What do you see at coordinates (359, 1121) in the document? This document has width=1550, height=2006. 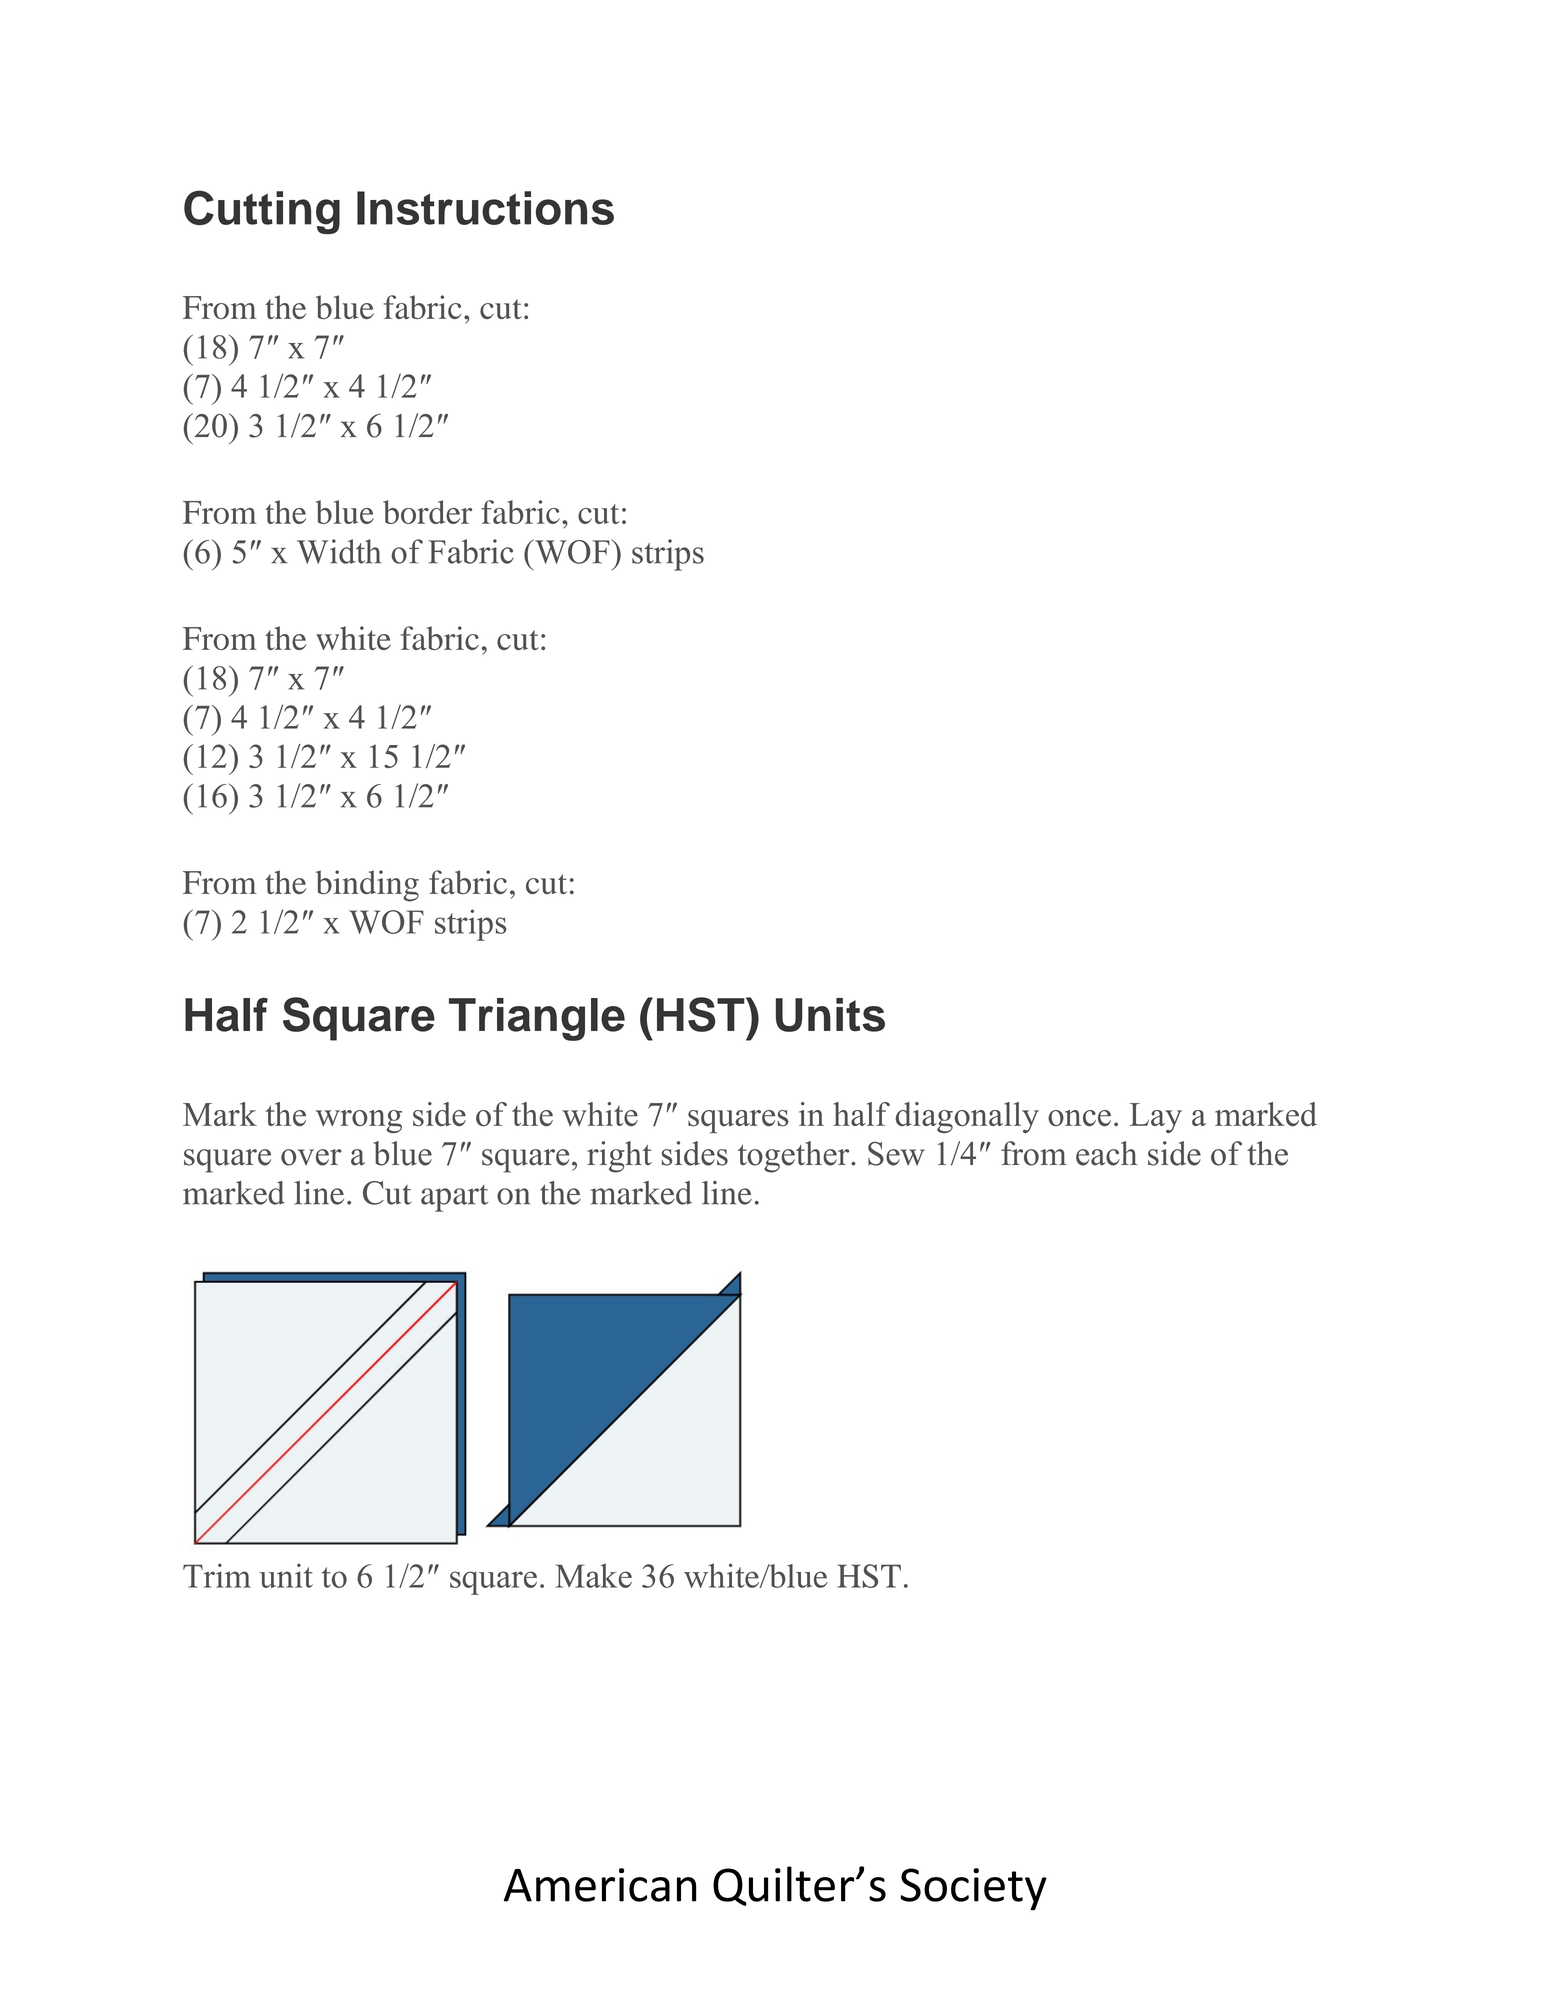 I see `wrong` at bounding box center [359, 1121].
